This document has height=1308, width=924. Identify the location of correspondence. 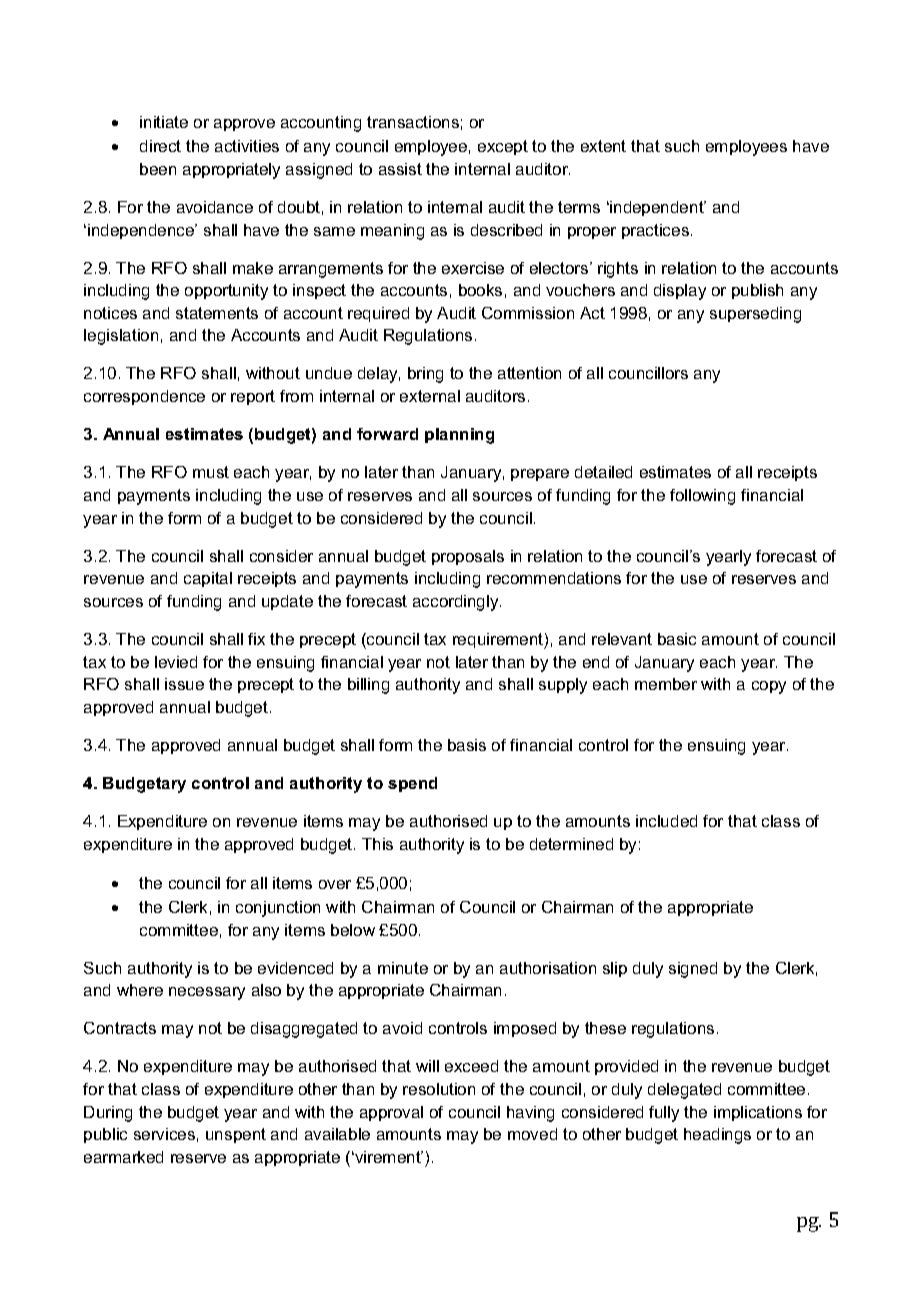
(144, 397).
